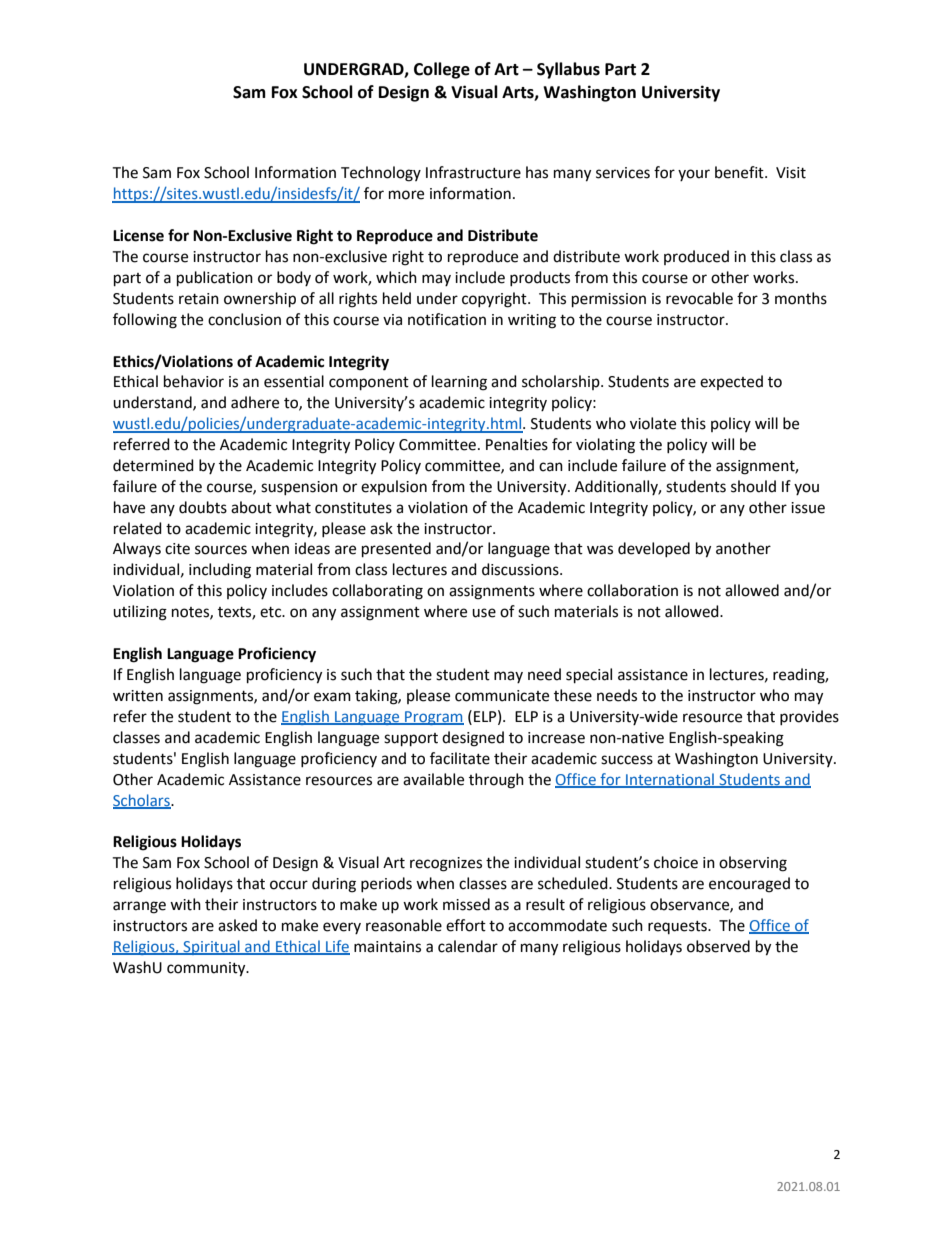 This image has width=952, height=1233. Describe the element at coordinates (466, 925) in the image. I see `effort` at that location.
